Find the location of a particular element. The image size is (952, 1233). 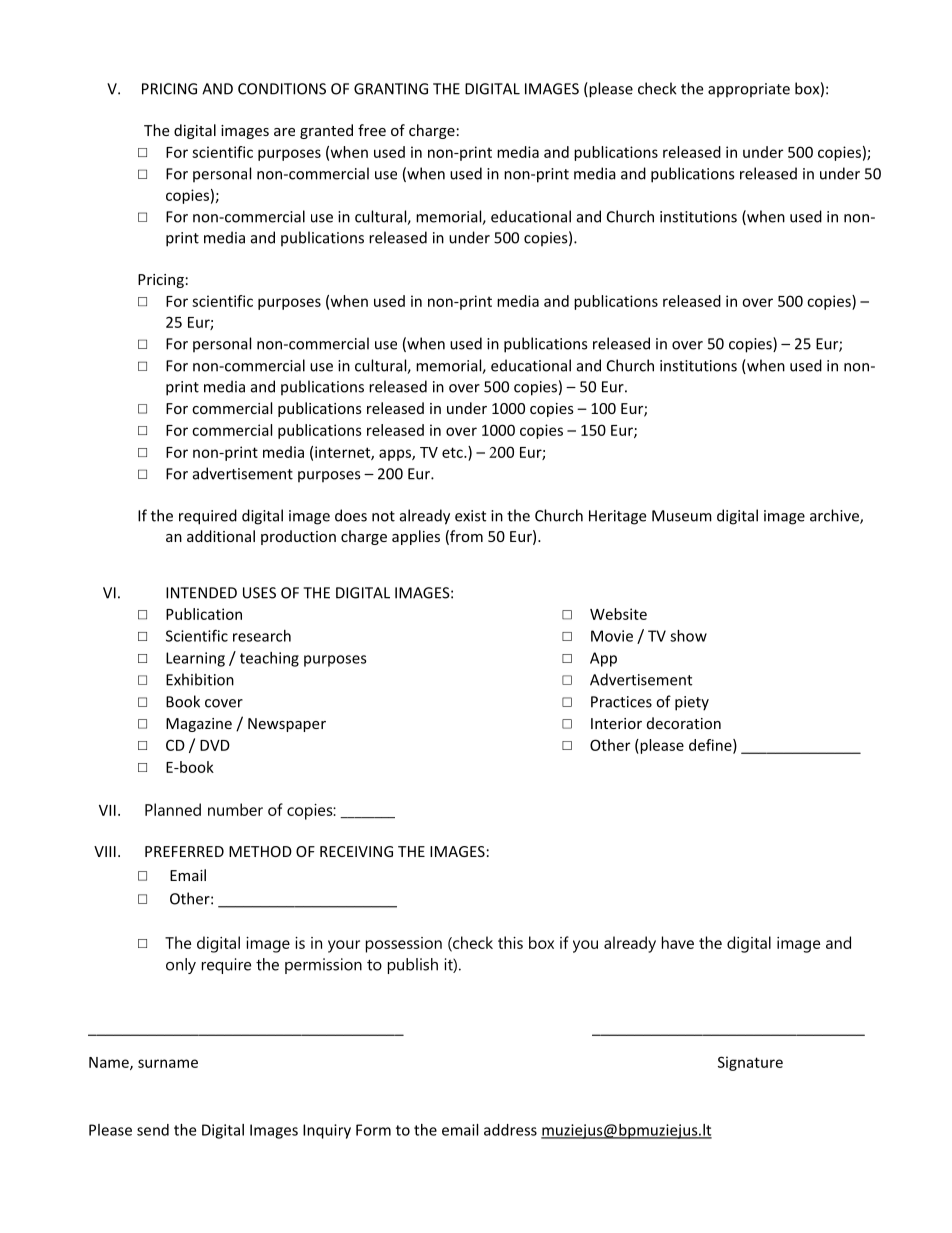

appropriate is located at coordinates (749, 90).
